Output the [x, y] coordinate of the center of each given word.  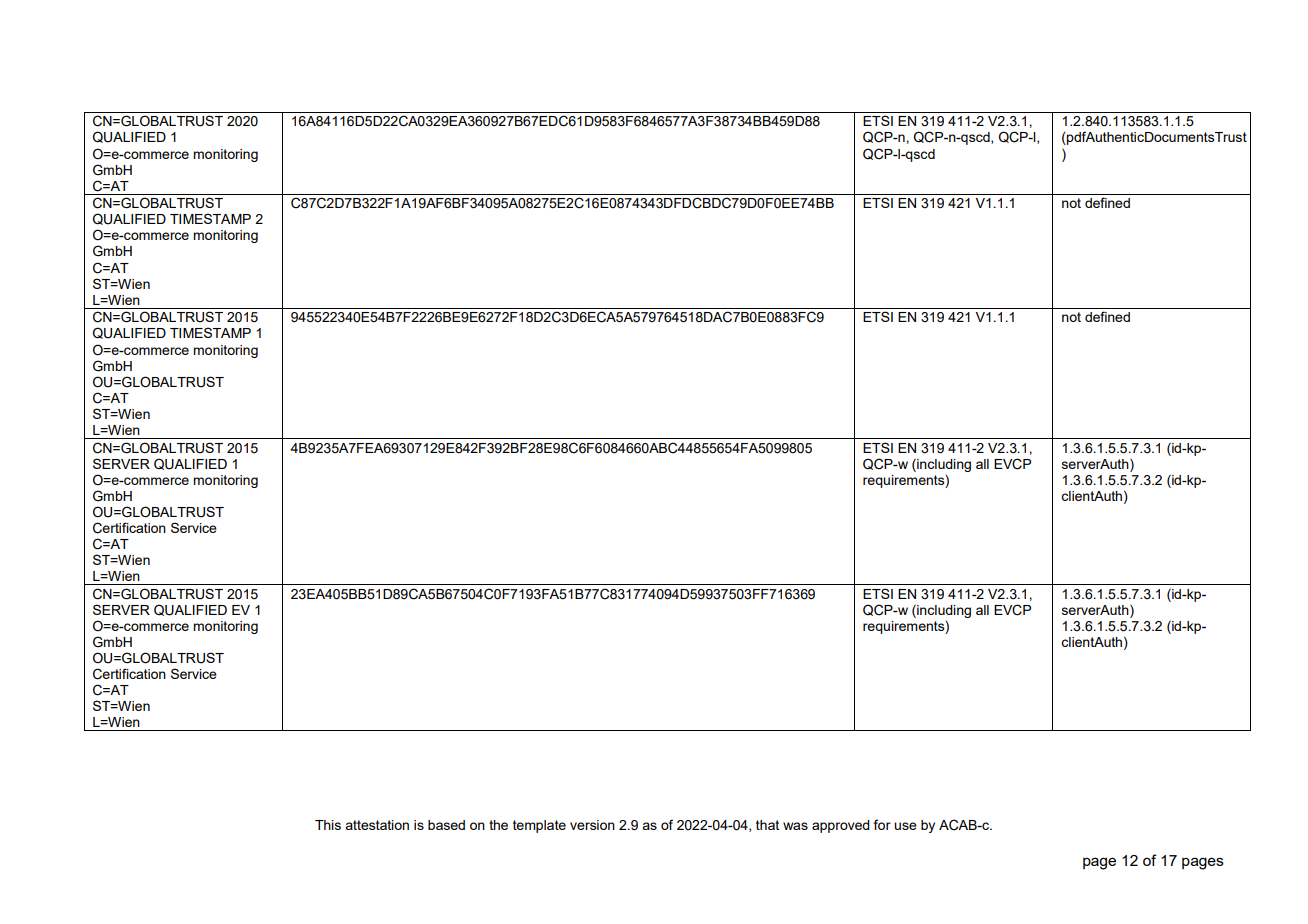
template [539, 826]
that [767, 825]
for [882, 824]
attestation [377, 825]
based [446, 825]
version [592, 825]
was [795, 826]
